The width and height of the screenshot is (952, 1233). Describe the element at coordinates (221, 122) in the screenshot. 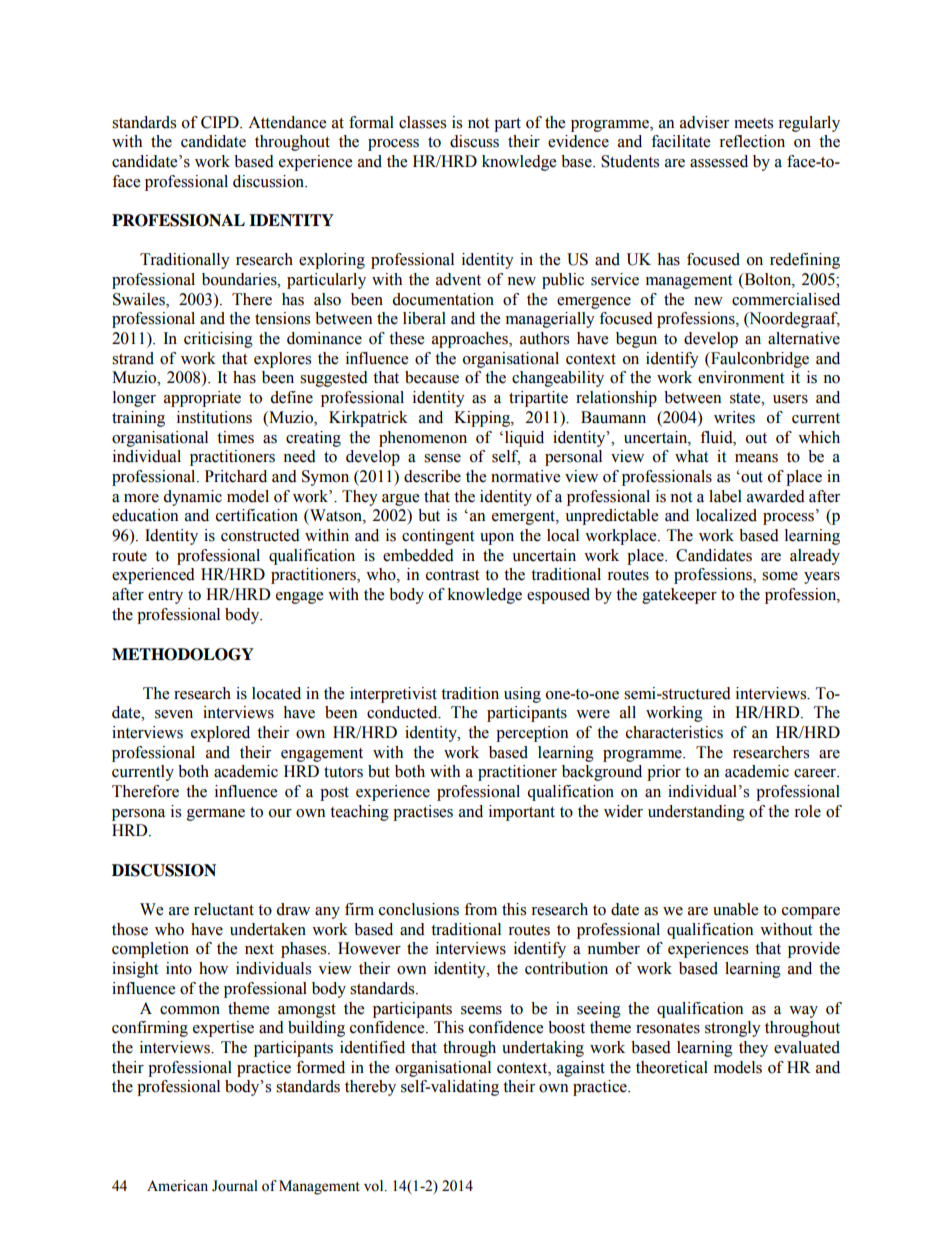

I see `CIPD` at that location.
